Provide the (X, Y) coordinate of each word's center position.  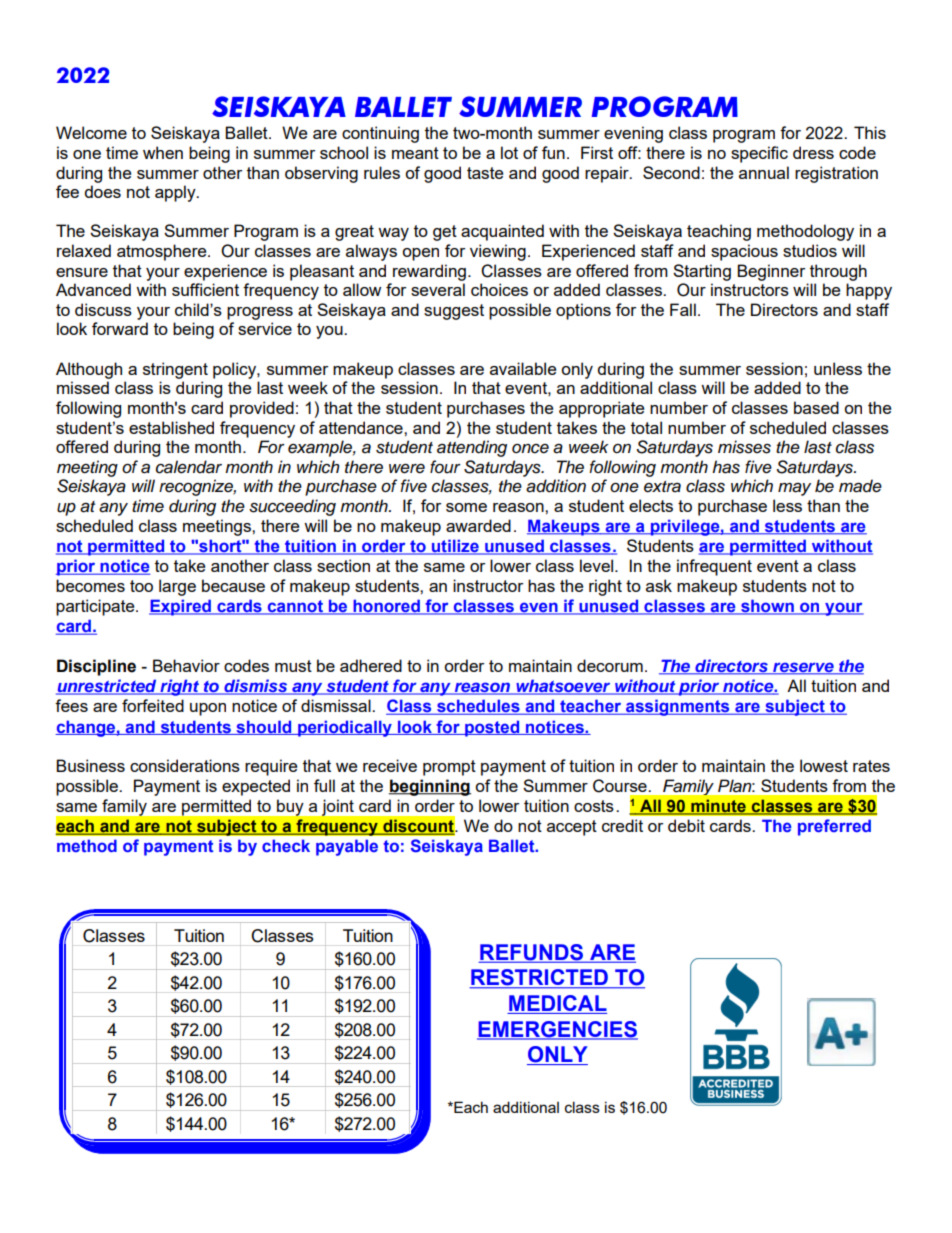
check (286, 845)
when (163, 152)
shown (767, 607)
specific (759, 154)
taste (485, 173)
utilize (455, 547)
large (177, 587)
